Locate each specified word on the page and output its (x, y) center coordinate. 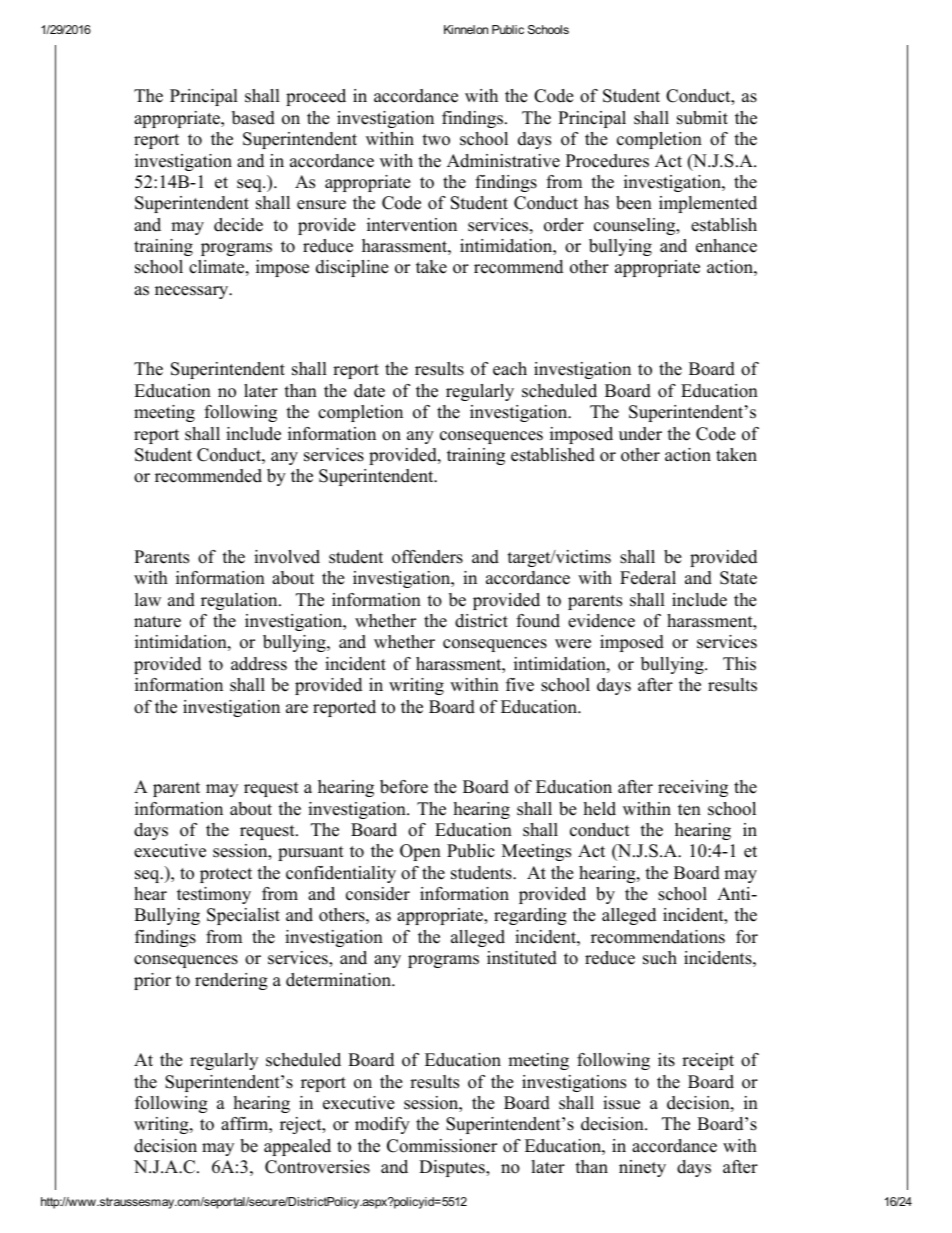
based (253, 118)
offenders (427, 557)
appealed (297, 1147)
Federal (648, 578)
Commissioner (442, 1146)
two (436, 140)
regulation (240, 601)
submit (702, 118)
